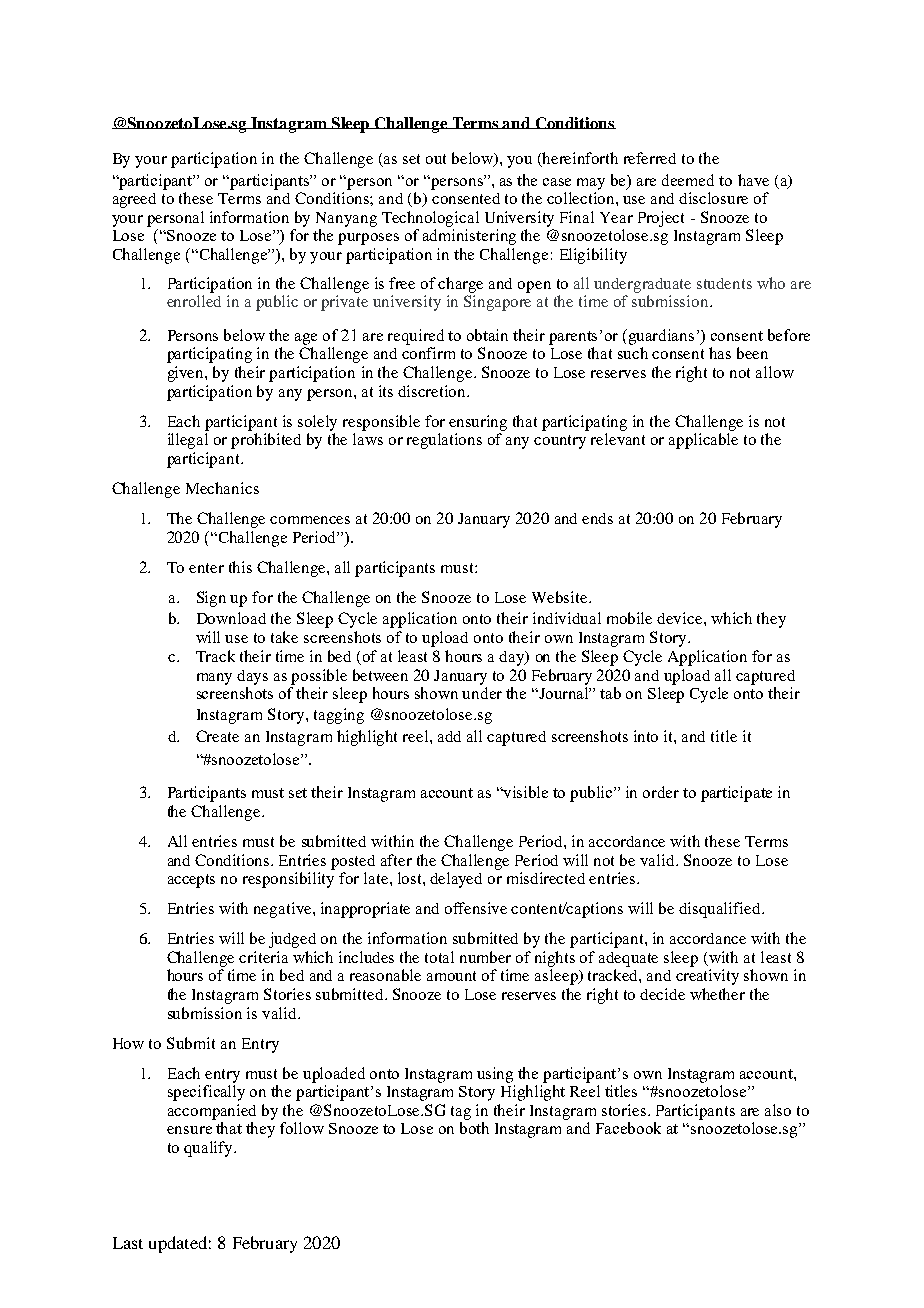 The height and width of the page is (1308, 924). Describe the element at coordinates (209, 1149) in the page. I see `qualify` at that location.
